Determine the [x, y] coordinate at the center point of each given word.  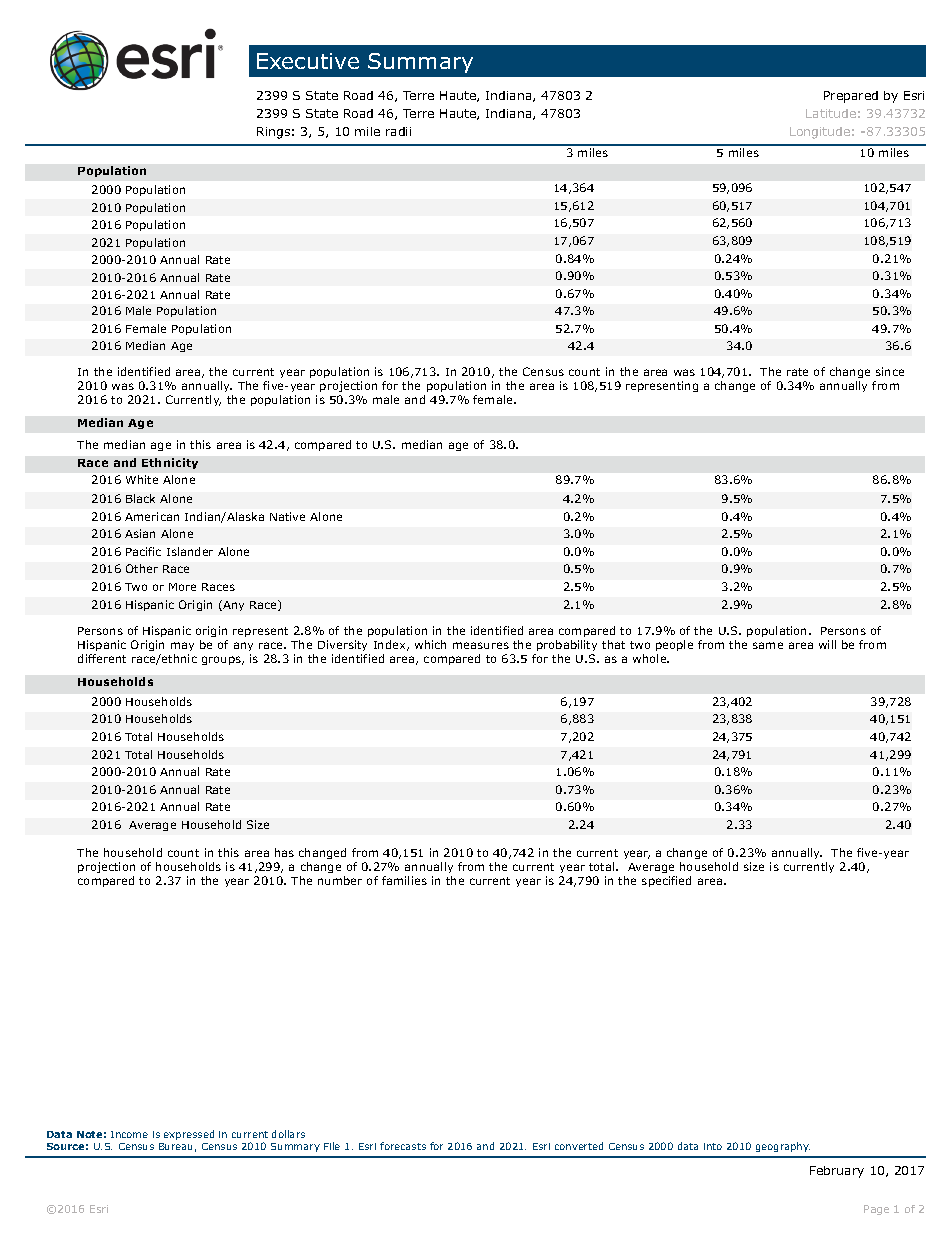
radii [398, 131]
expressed [189, 1135]
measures [481, 645]
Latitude [831, 113]
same [768, 645]
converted [579, 1146]
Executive [308, 61]
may [182, 646]
